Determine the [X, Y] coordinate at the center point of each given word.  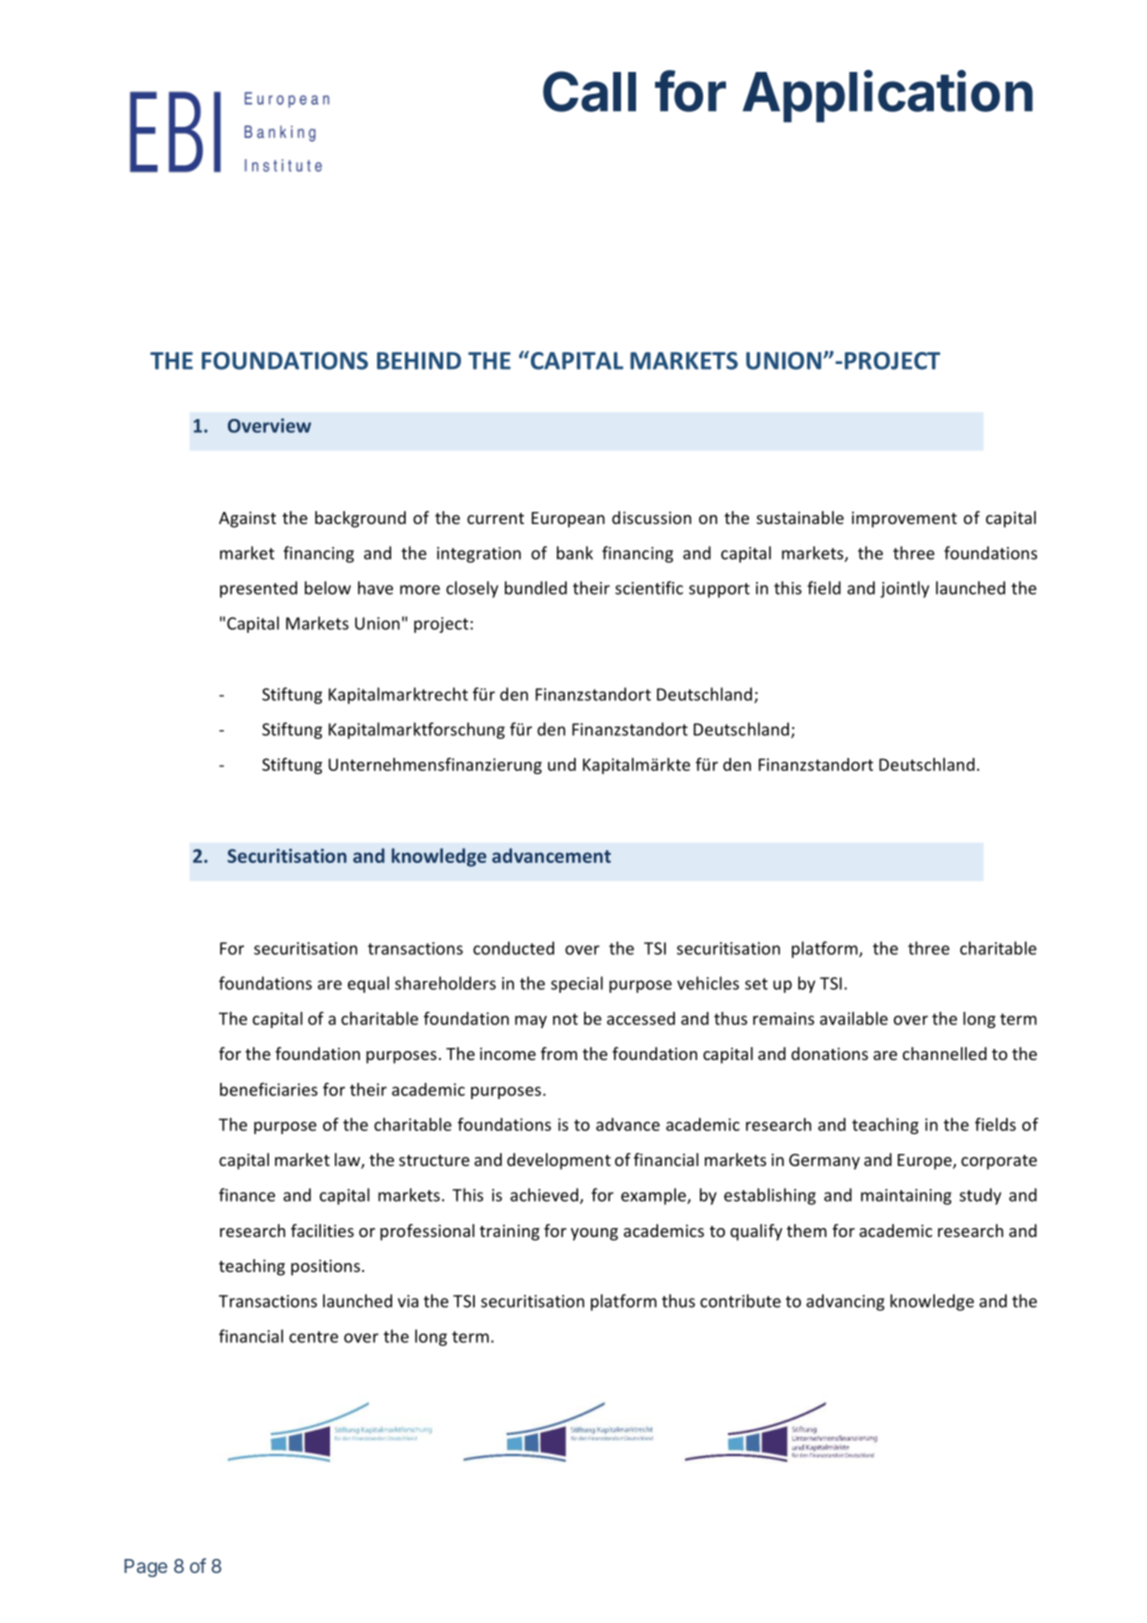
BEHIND [419, 361]
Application [888, 96]
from [559, 1053]
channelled [945, 1053]
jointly [904, 589]
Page [146, 1568]
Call [589, 91]
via [408, 1301]
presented [258, 589]
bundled [536, 588]
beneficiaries [269, 1089]
